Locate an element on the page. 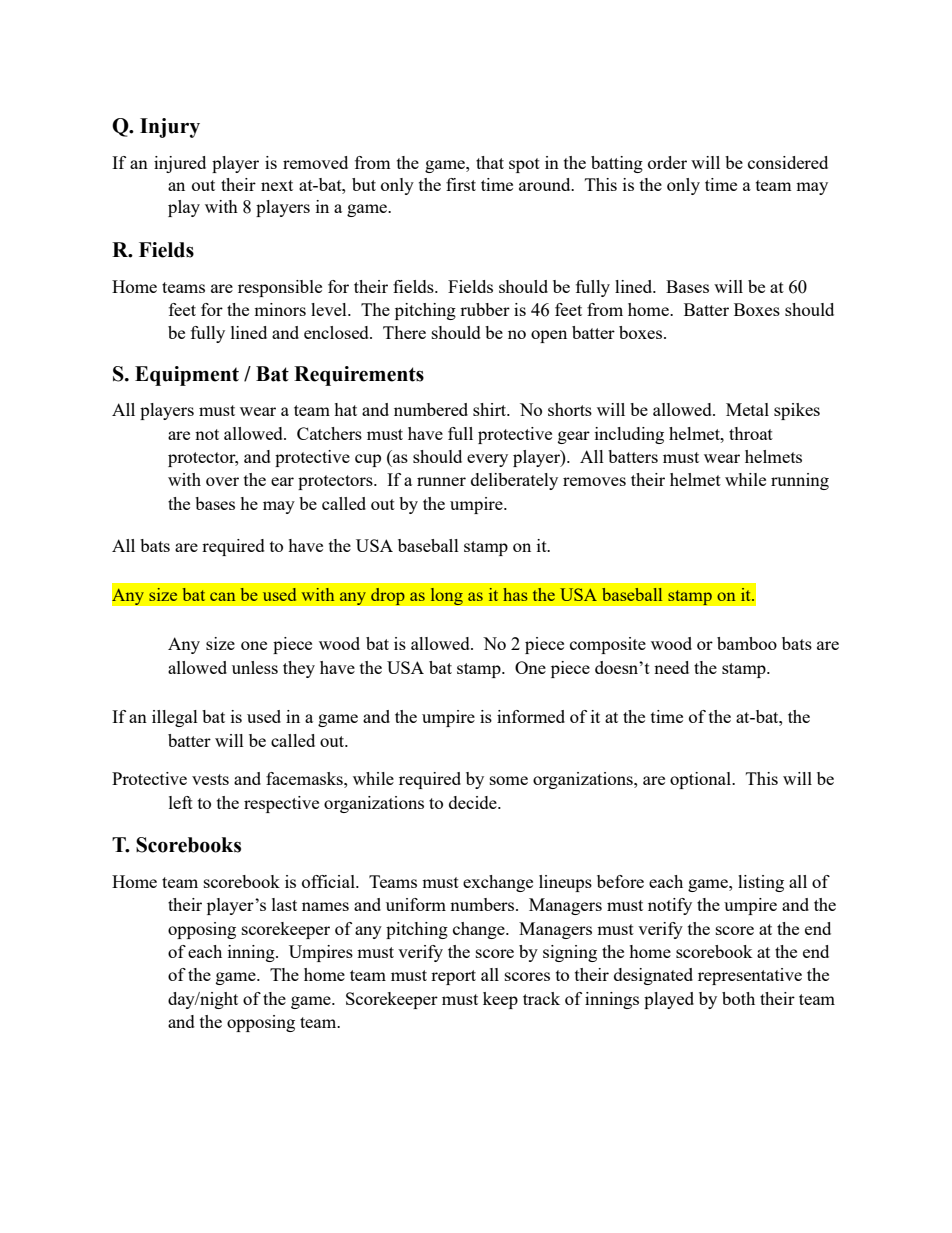 The image size is (952, 1233). last is located at coordinates (284, 904).
